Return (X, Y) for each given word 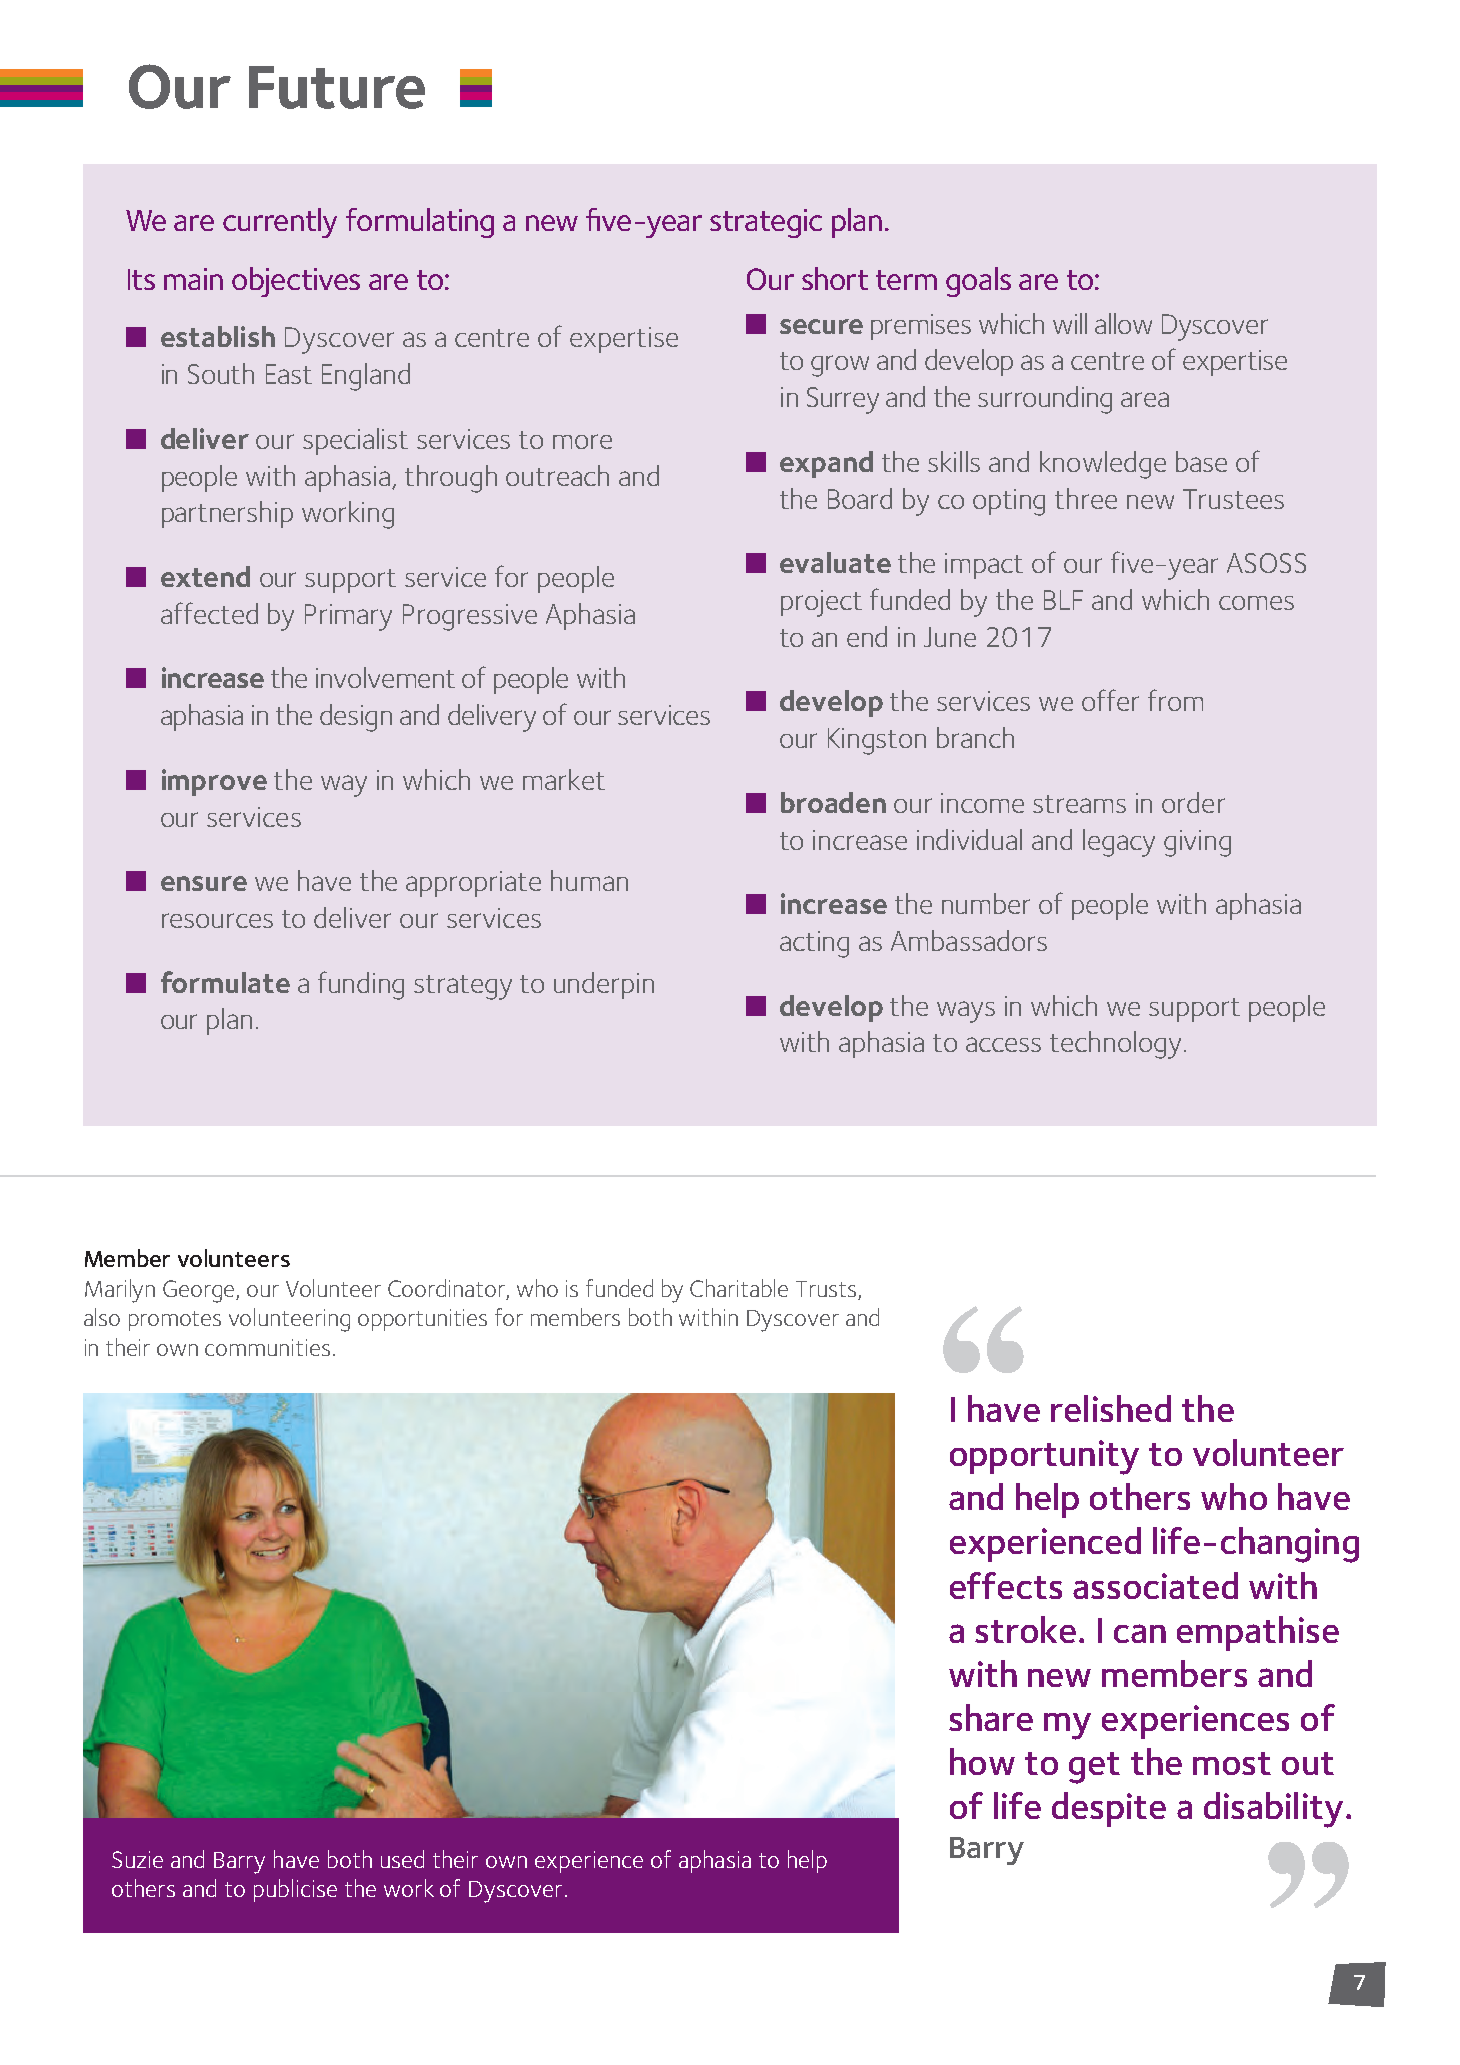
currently (280, 223)
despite (1109, 1809)
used (402, 1859)
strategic (766, 223)
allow (1123, 323)
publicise (295, 1890)
